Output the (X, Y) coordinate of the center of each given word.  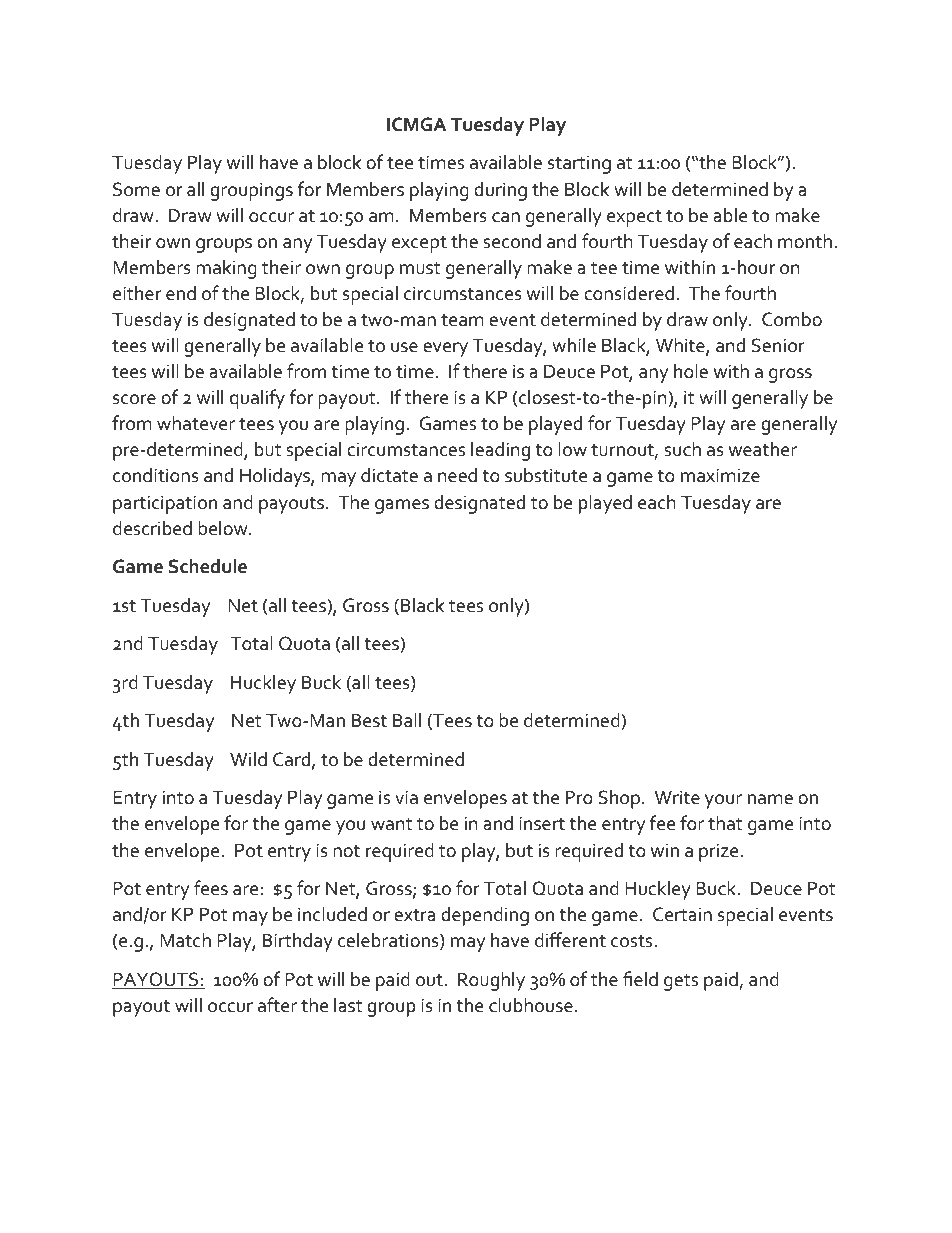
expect (634, 218)
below (224, 528)
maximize (720, 475)
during (500, 191)
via (406, 797)
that (725, 823)
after (277, 1005)
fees (211, 888)
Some (136, 189)
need (457, 475)
